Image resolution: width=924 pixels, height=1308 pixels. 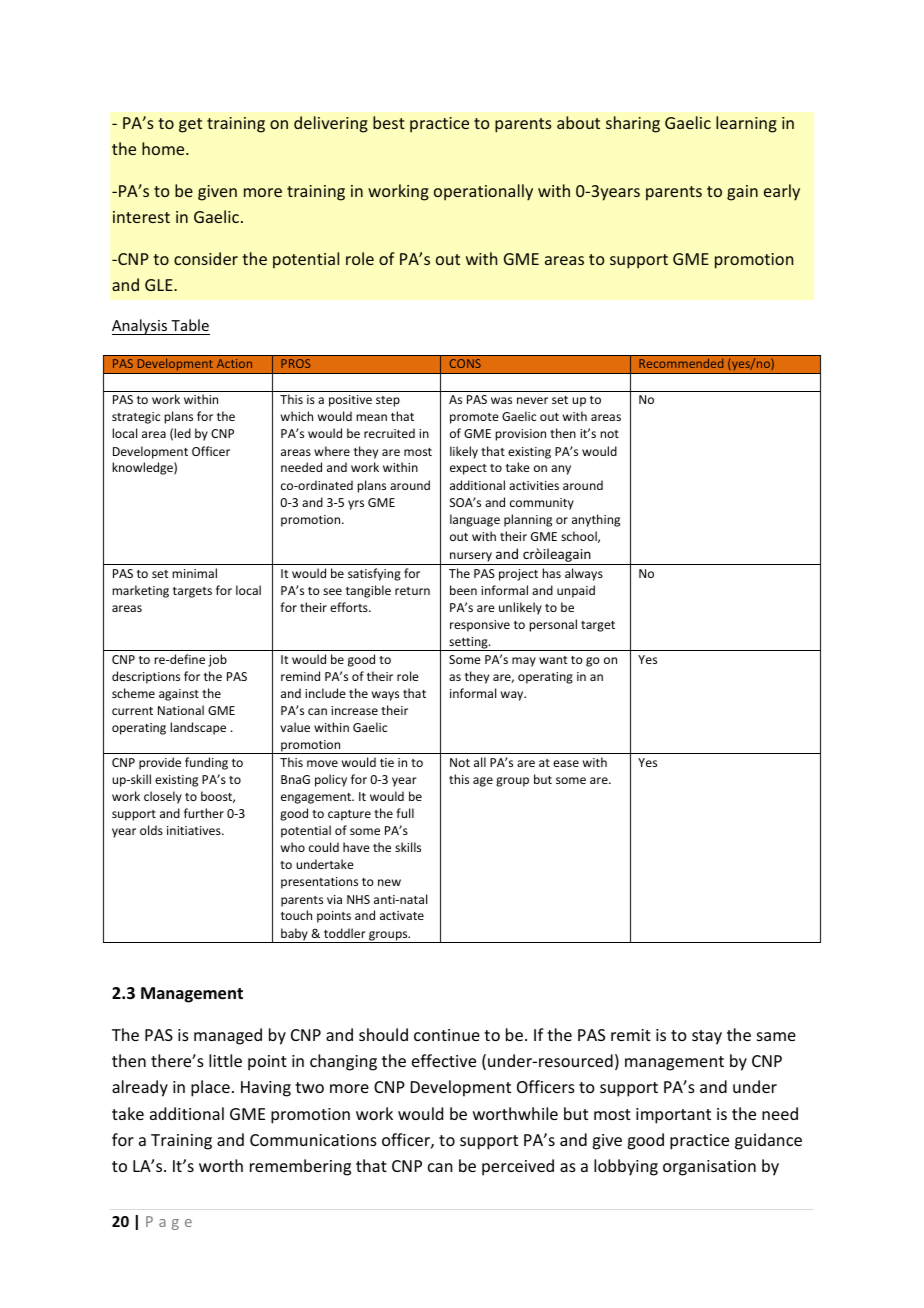 What do you see at coordinates (483, 192) in the screenshot?
I see `operationally` at bounding box center [483, 192].
